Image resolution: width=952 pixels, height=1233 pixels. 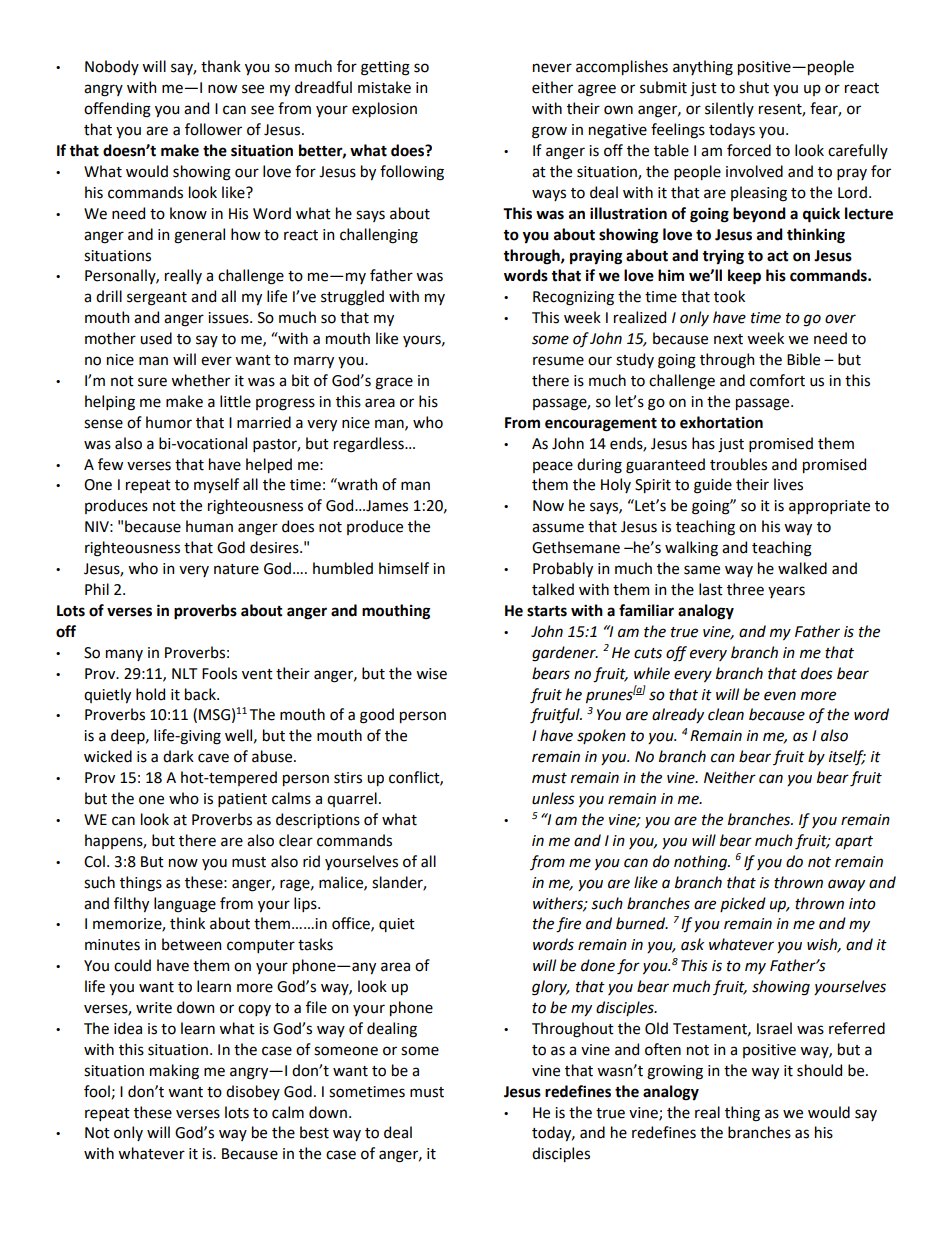 I want to click on making, so click(x=174, y=1072).
